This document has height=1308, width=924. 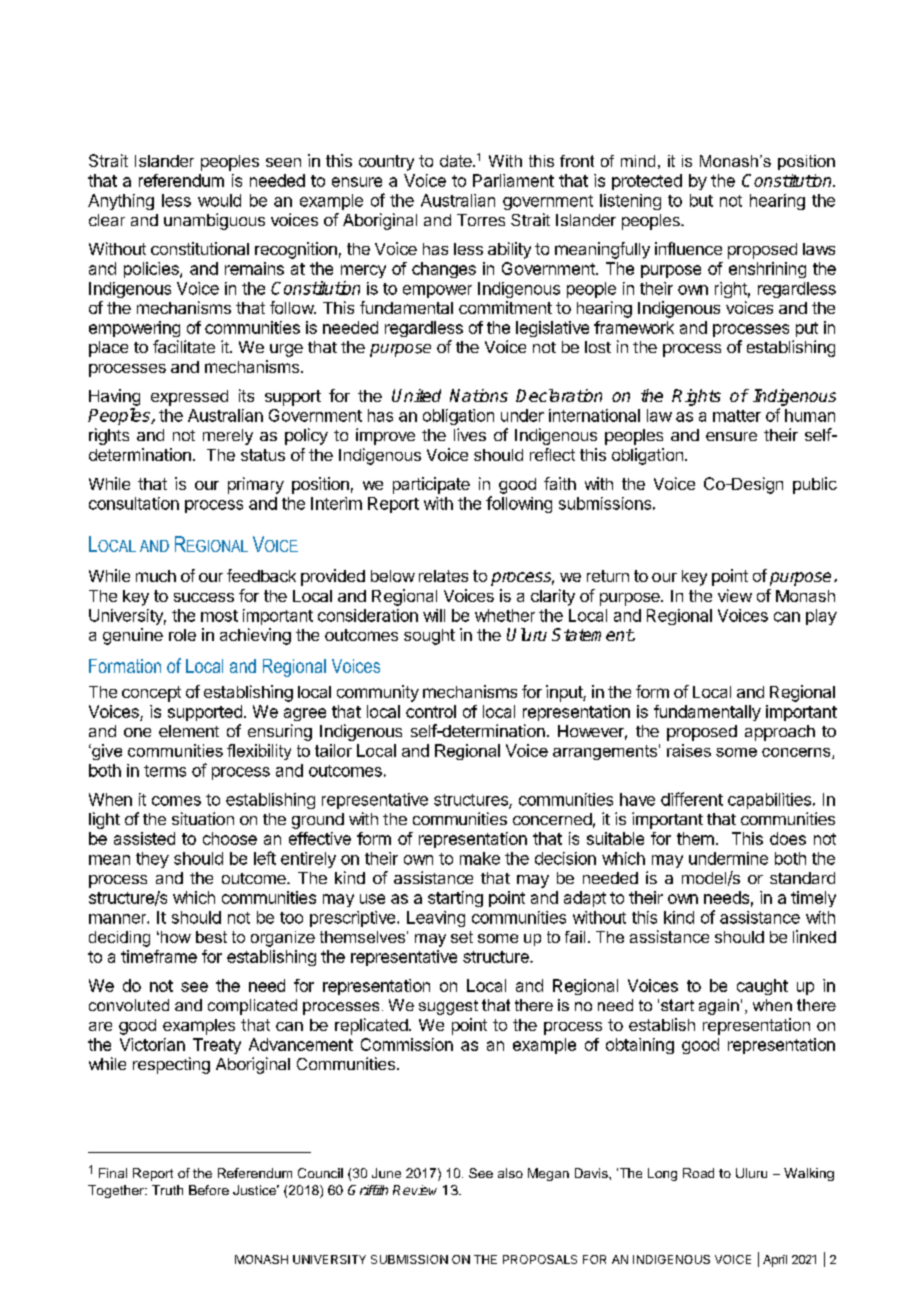 What do you see at coordinates (431, 711) in the document?
I see `control` at bounding box center [431, 711].
